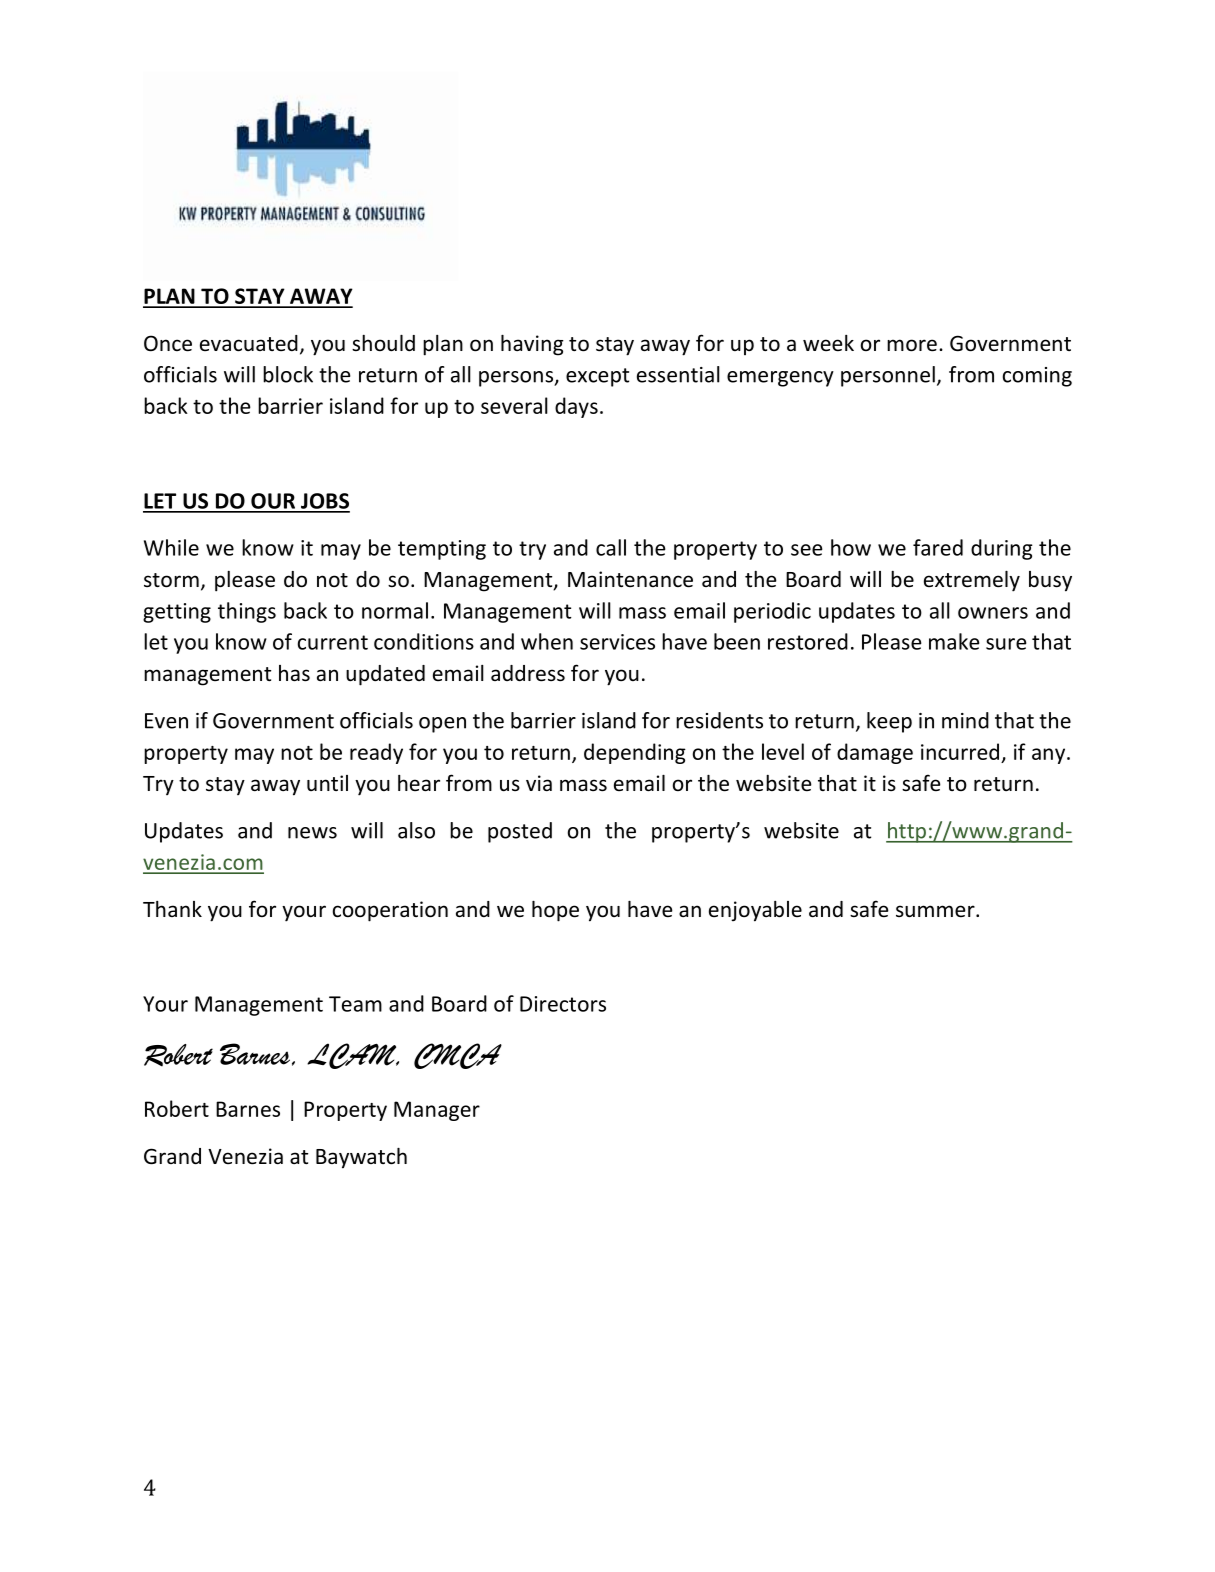 The height and width of the screenshot is (1572, 1215). Describe the element at coordinates (960, 751) in the screenshot. I see `incurred` at that location.
